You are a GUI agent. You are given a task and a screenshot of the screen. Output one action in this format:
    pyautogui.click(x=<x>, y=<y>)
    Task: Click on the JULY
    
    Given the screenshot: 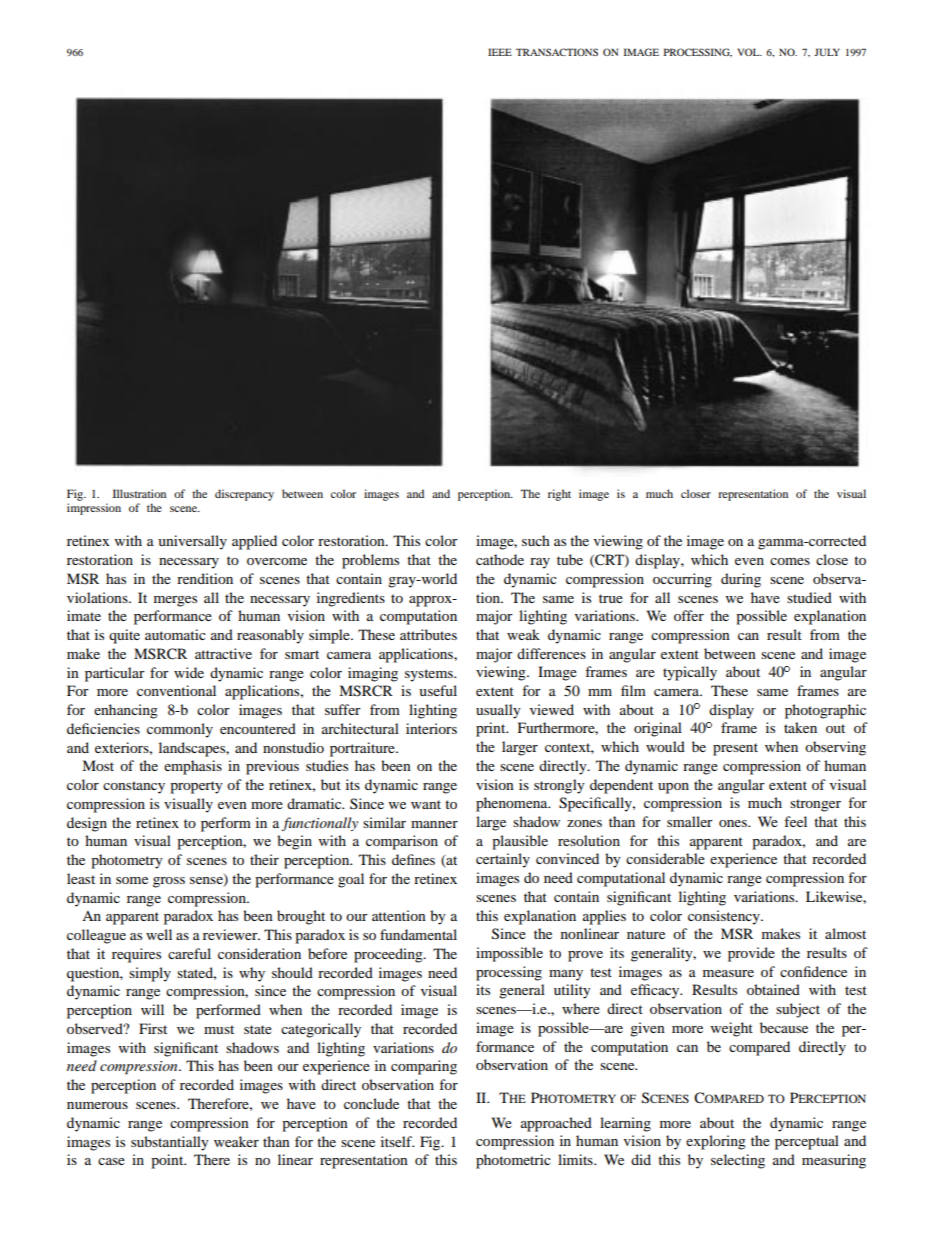 What is the action you would take?
    pyautogui.click(x=827, y=52)
